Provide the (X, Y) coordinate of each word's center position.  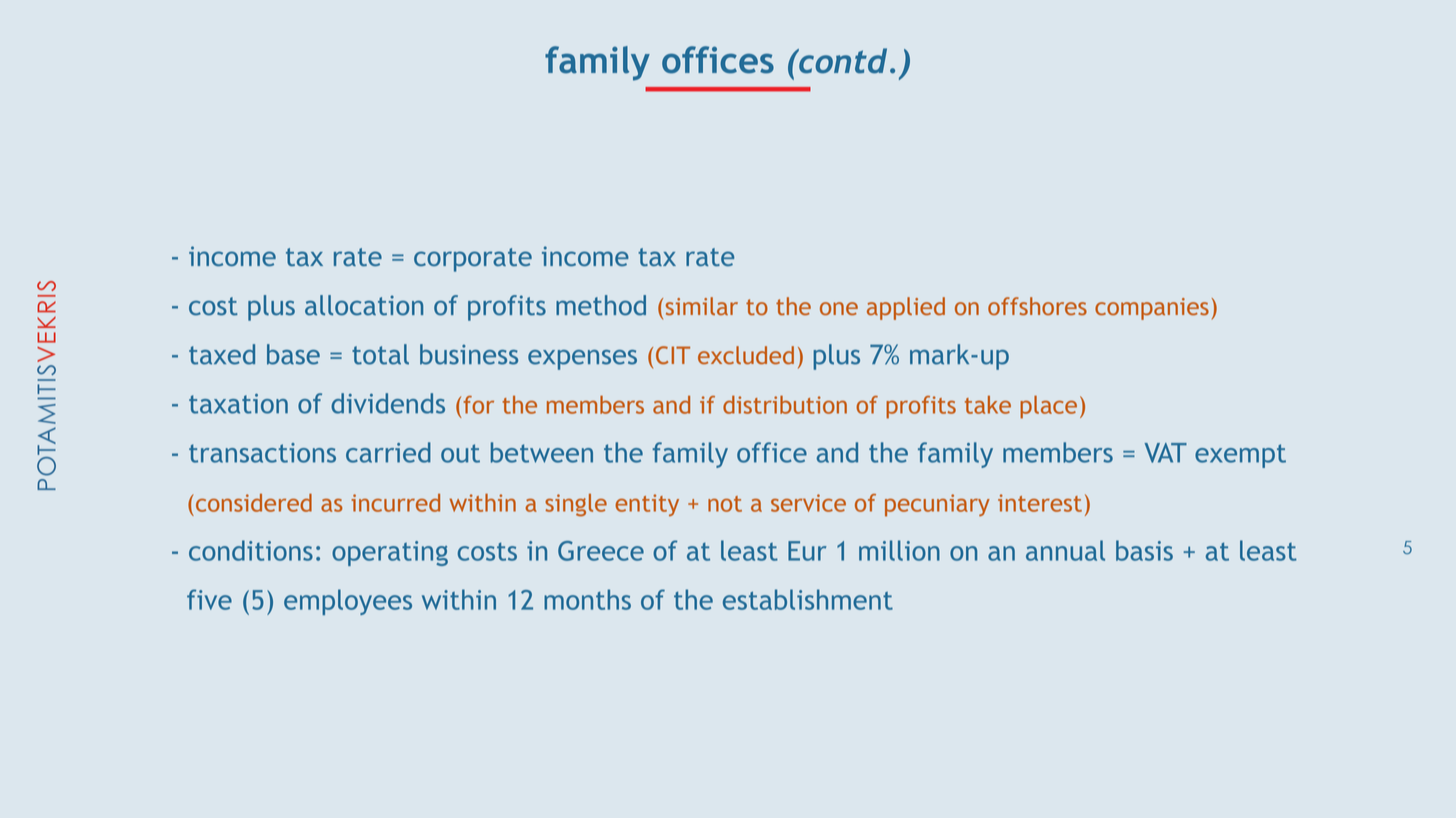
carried (388, 452)
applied (906, 308)
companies (1152, 309)
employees (348, 602)
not (725, 504)
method (601, 305)
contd (842, 61)
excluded (746, 355)
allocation (364, 305)
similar (702, 306)
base (293, 354)
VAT (1166, 453)
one (839, 309)
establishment (808, 599)
